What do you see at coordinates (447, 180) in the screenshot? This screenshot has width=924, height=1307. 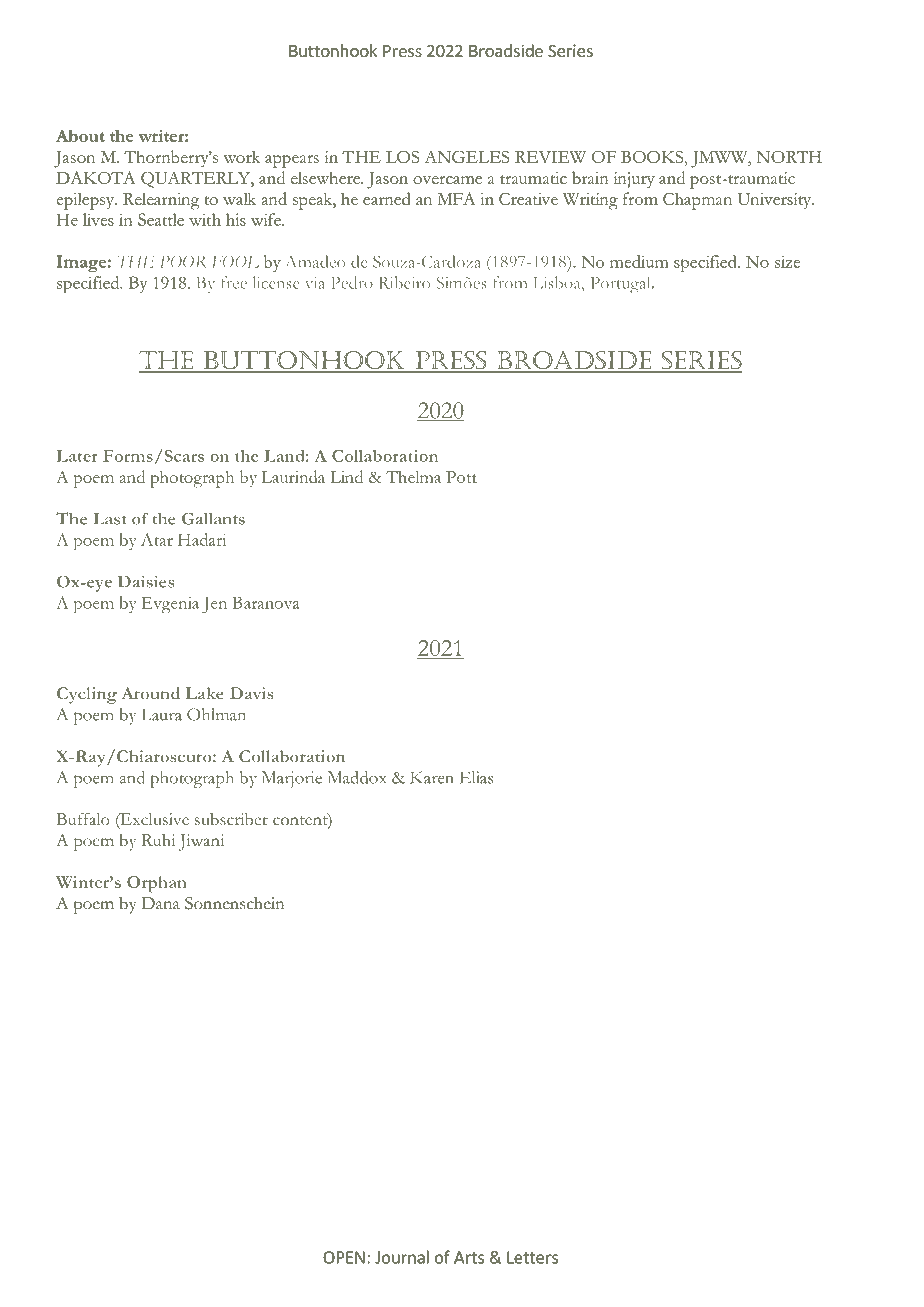 I see `overcame` at bounding box center [447, 180].
